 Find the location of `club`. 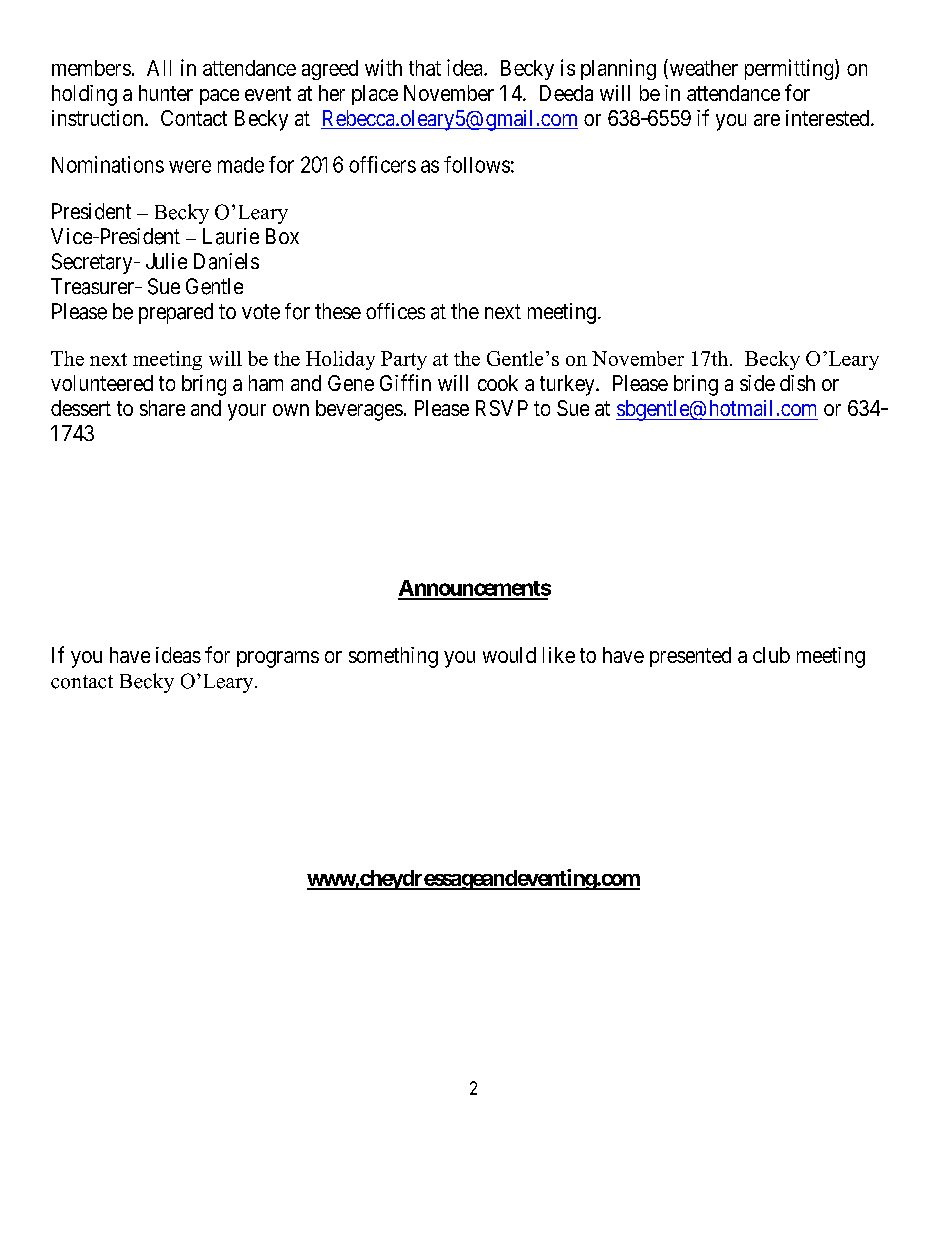

club is located at coordinates (771, 655).
